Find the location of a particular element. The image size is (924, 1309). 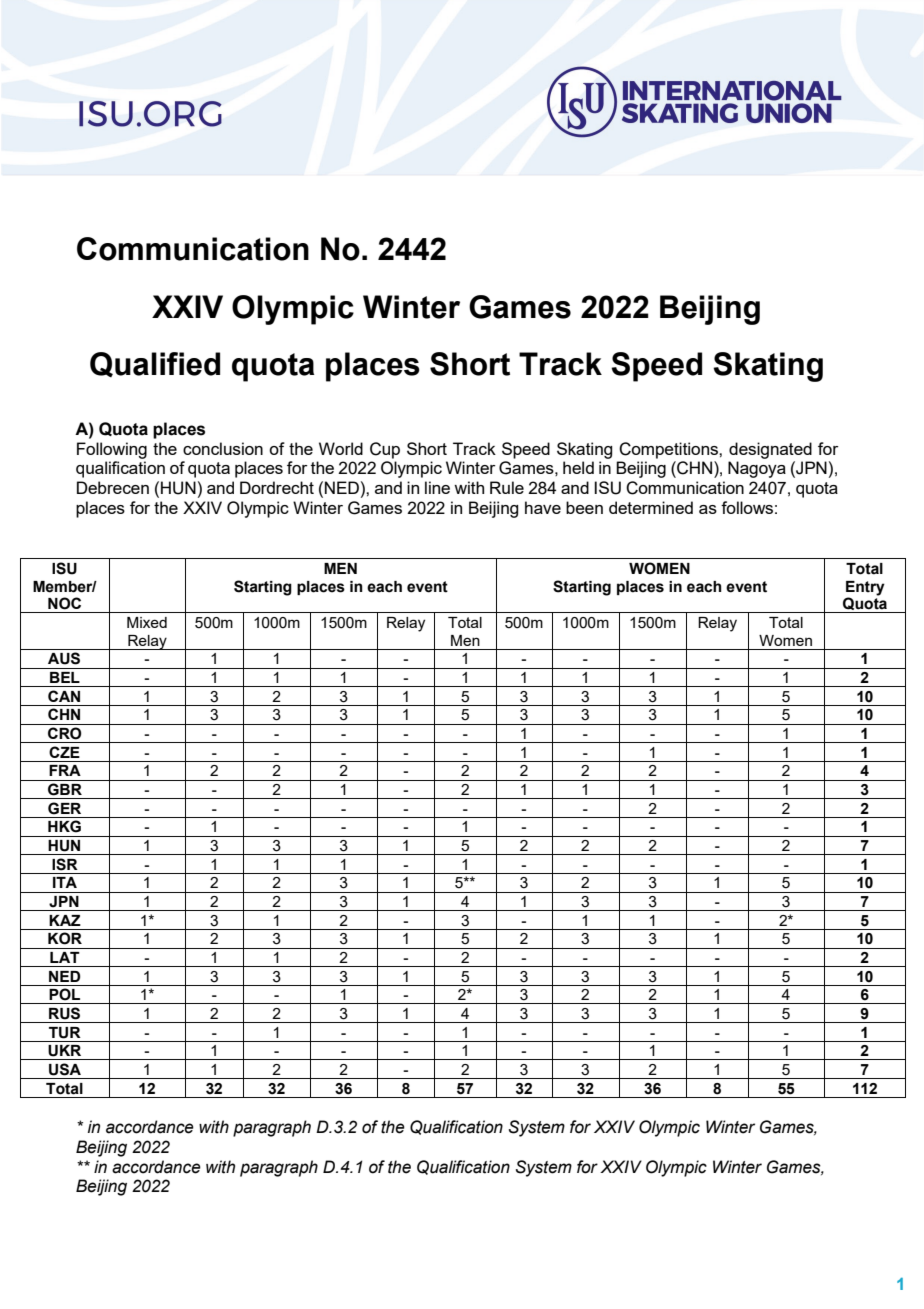

Mixed is located at coordinates (147, 622).
